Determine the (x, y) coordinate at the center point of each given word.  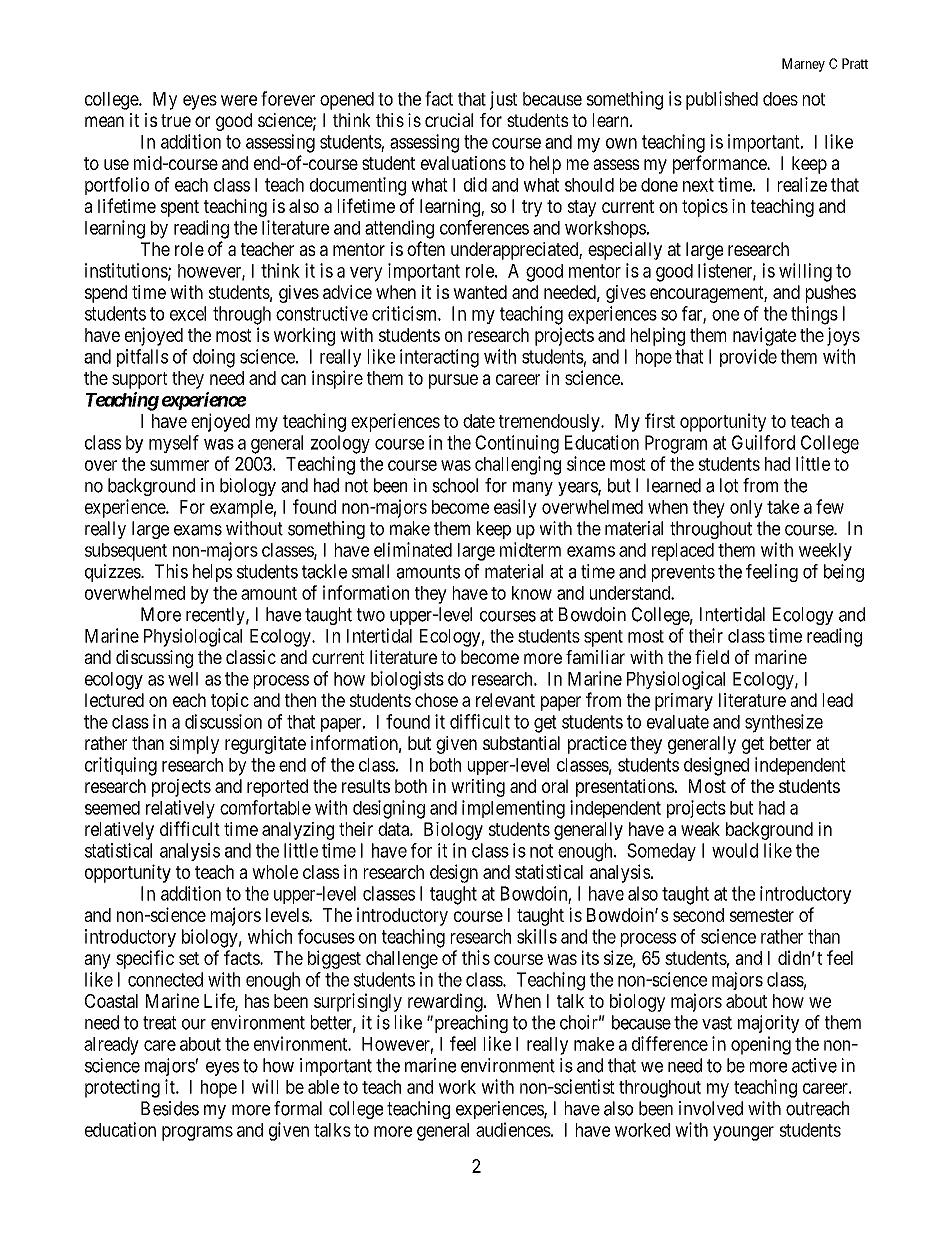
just (503, 100)
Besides (170, 1108)
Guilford (763, 442)
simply (194, 745)
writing (478, 788)
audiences (513, 1129)
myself (174, 444)
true (176, 120)
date (479, 421)
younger (743, 1133)
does (780, 99)
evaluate (678, 722)
